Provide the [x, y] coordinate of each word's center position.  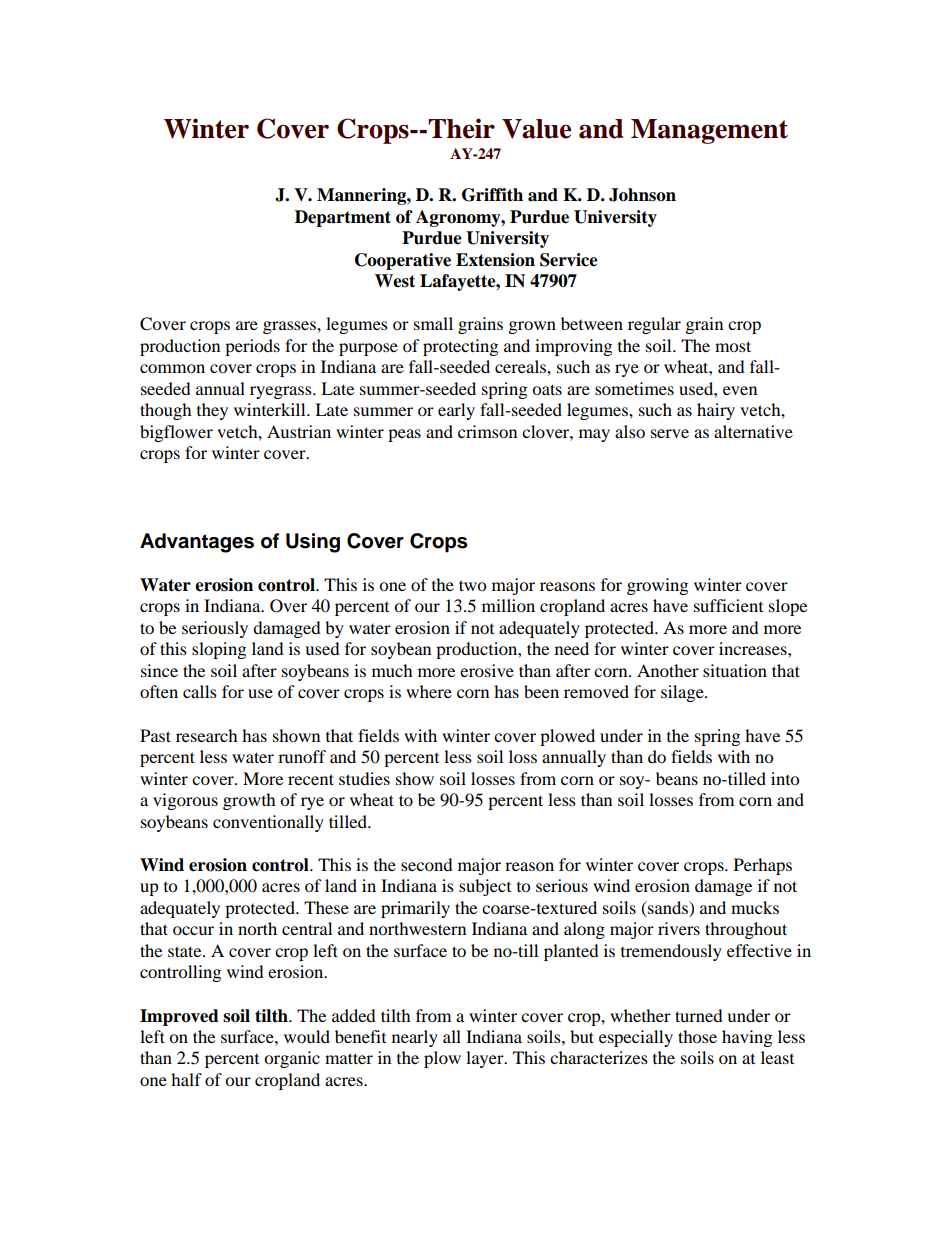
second [427, 864]
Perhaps [763, 866]
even [740, 390]
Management [709, 131]
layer [486, 1059]
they [212, 411]
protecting [460, 347]
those [697, 1036]
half [186, 1079]
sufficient [728, 605]
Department [343, 218]
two [472, 585]
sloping [219, 650]
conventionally [268, 823]
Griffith [492, 195]
